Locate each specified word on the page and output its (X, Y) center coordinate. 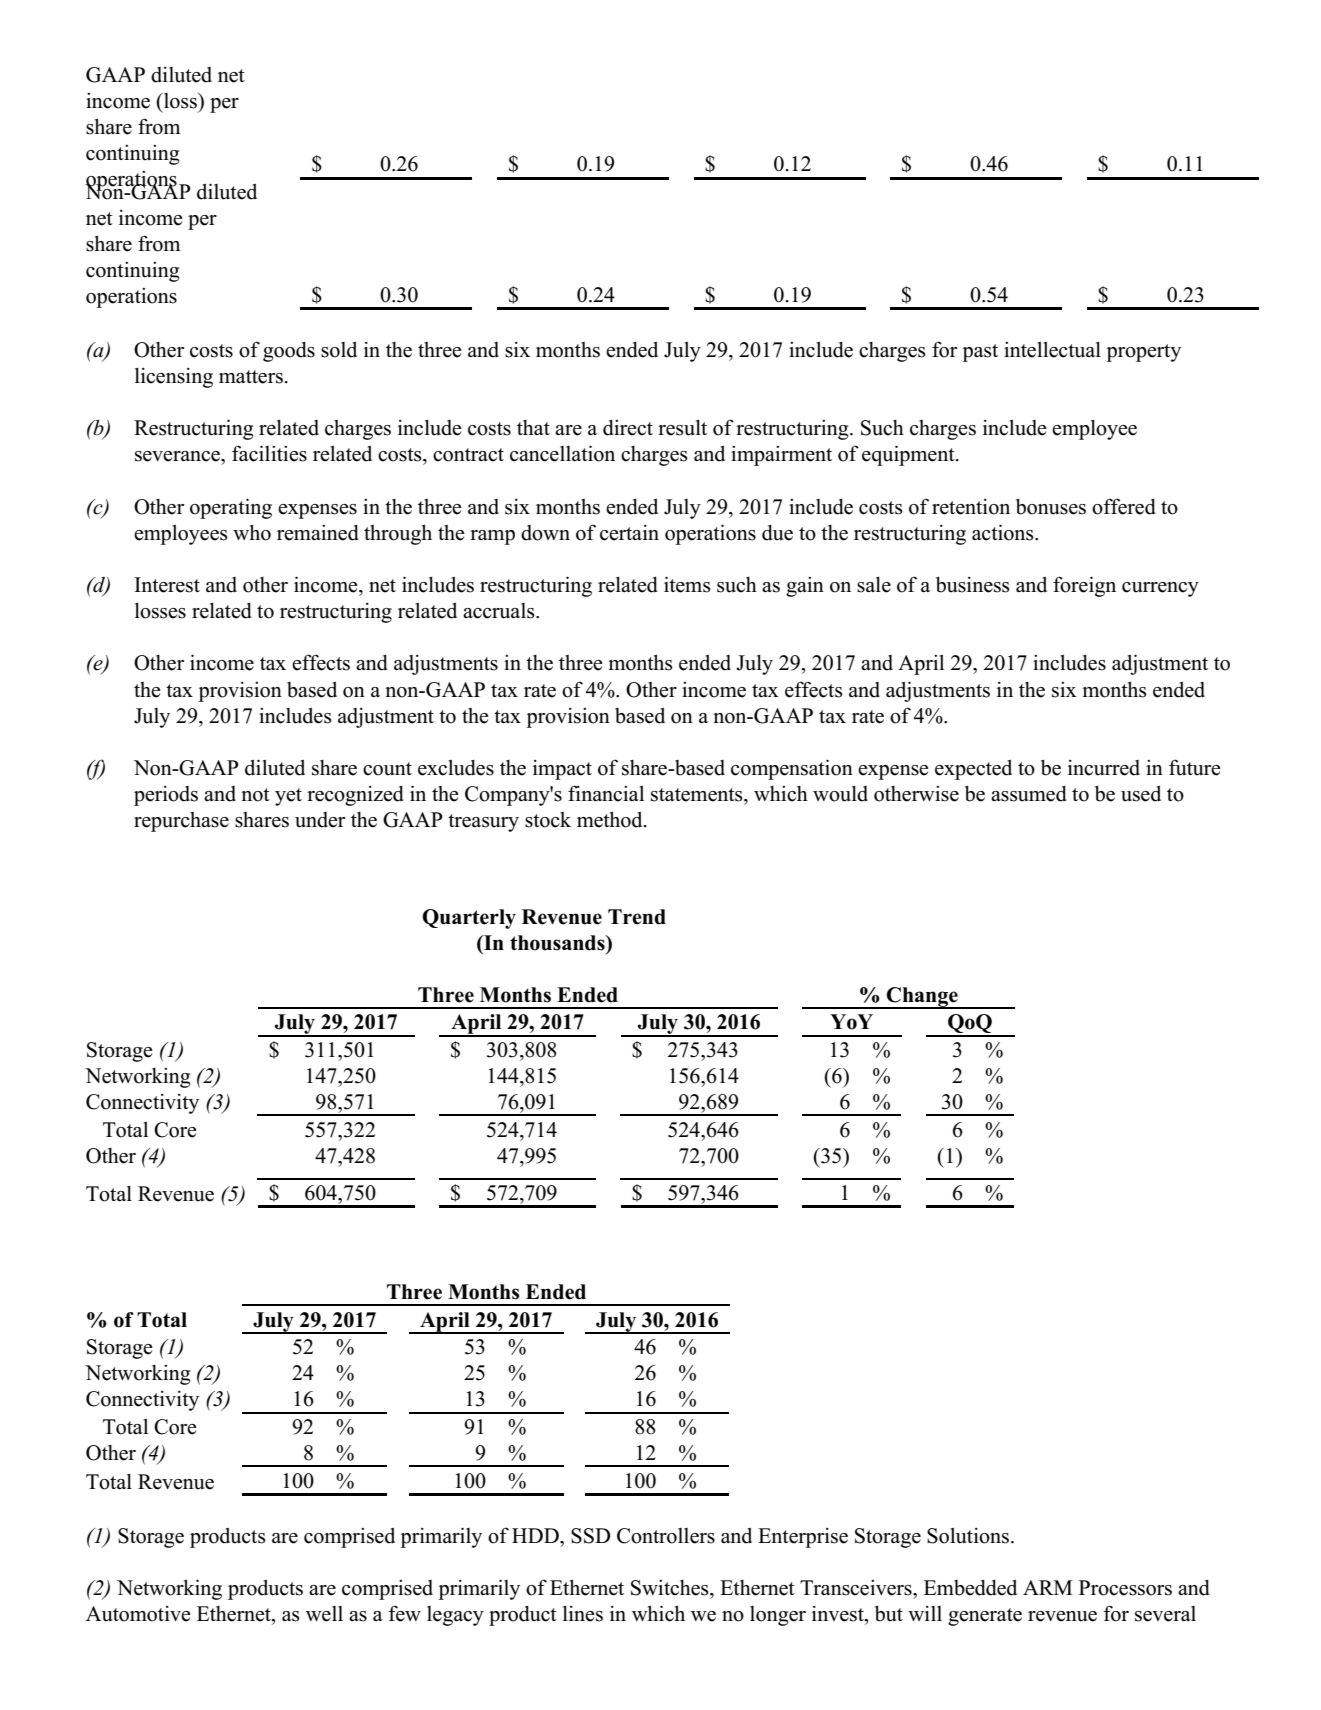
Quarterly (469, 919)
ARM (1048, 1587)
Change (922, 998)
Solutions (968, 1535)
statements (698, 795)
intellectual (1052, 349)
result (682, 427)
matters (251, 377)
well (324, 1614)
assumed (1029, 794)
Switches (671, 1588)
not (255, 795)
